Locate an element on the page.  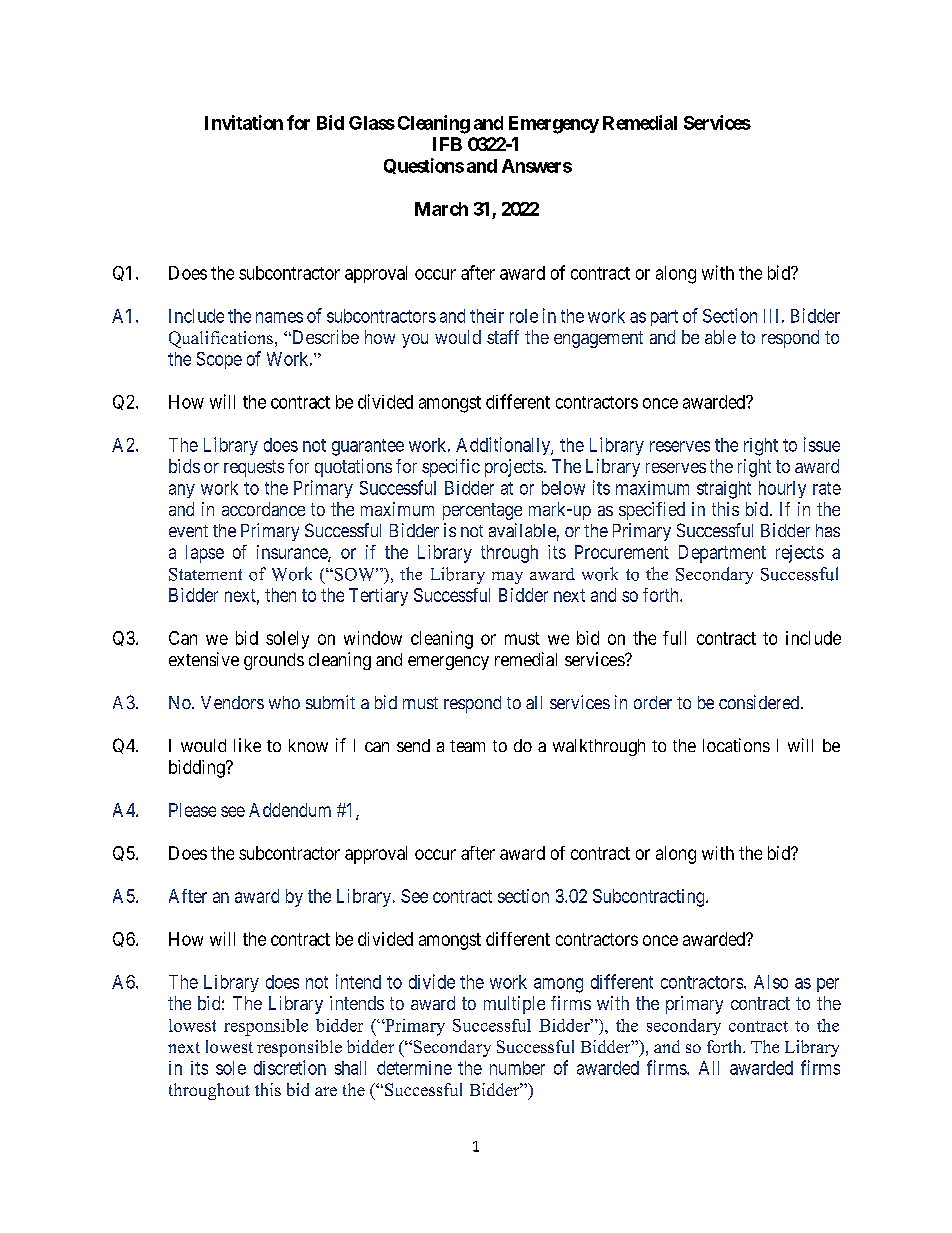
then is located at coordinates (280, 595).
